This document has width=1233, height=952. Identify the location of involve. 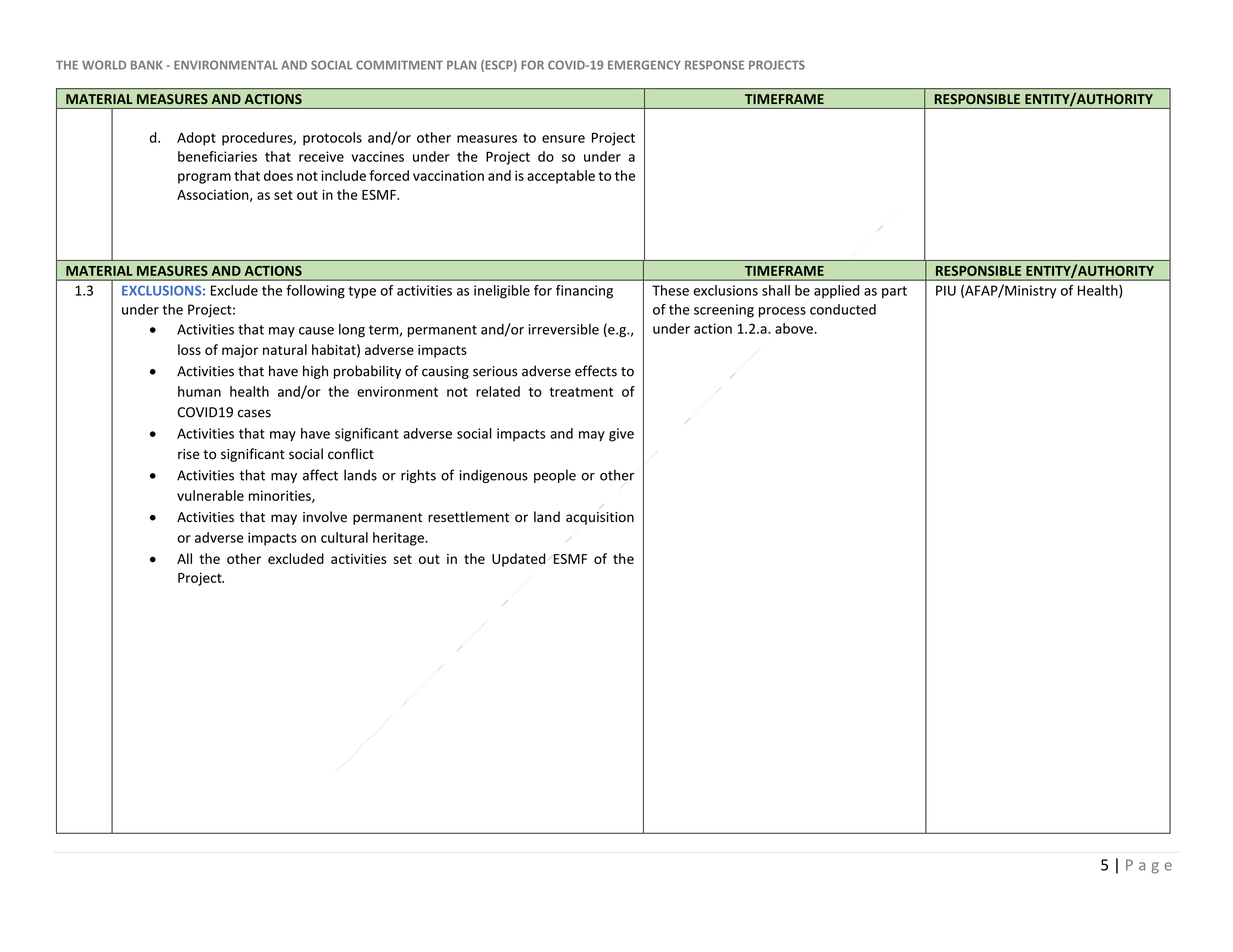
(325, 516).
